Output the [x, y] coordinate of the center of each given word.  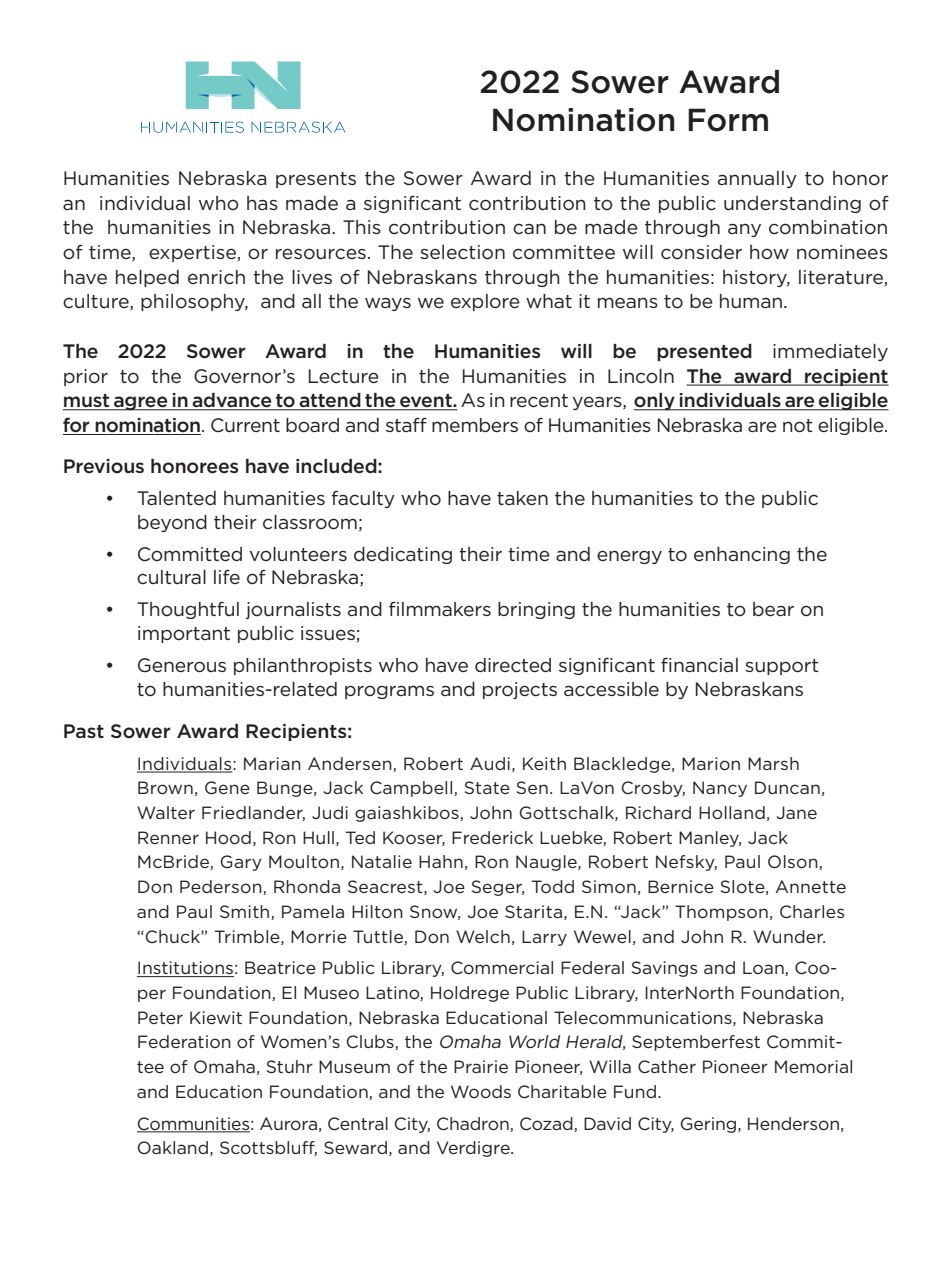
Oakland [172, 1147]
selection [462, 252]
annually [757, 179]
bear [773, 609]
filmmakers [440, 608]
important [184, 634]
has [262, 203]
